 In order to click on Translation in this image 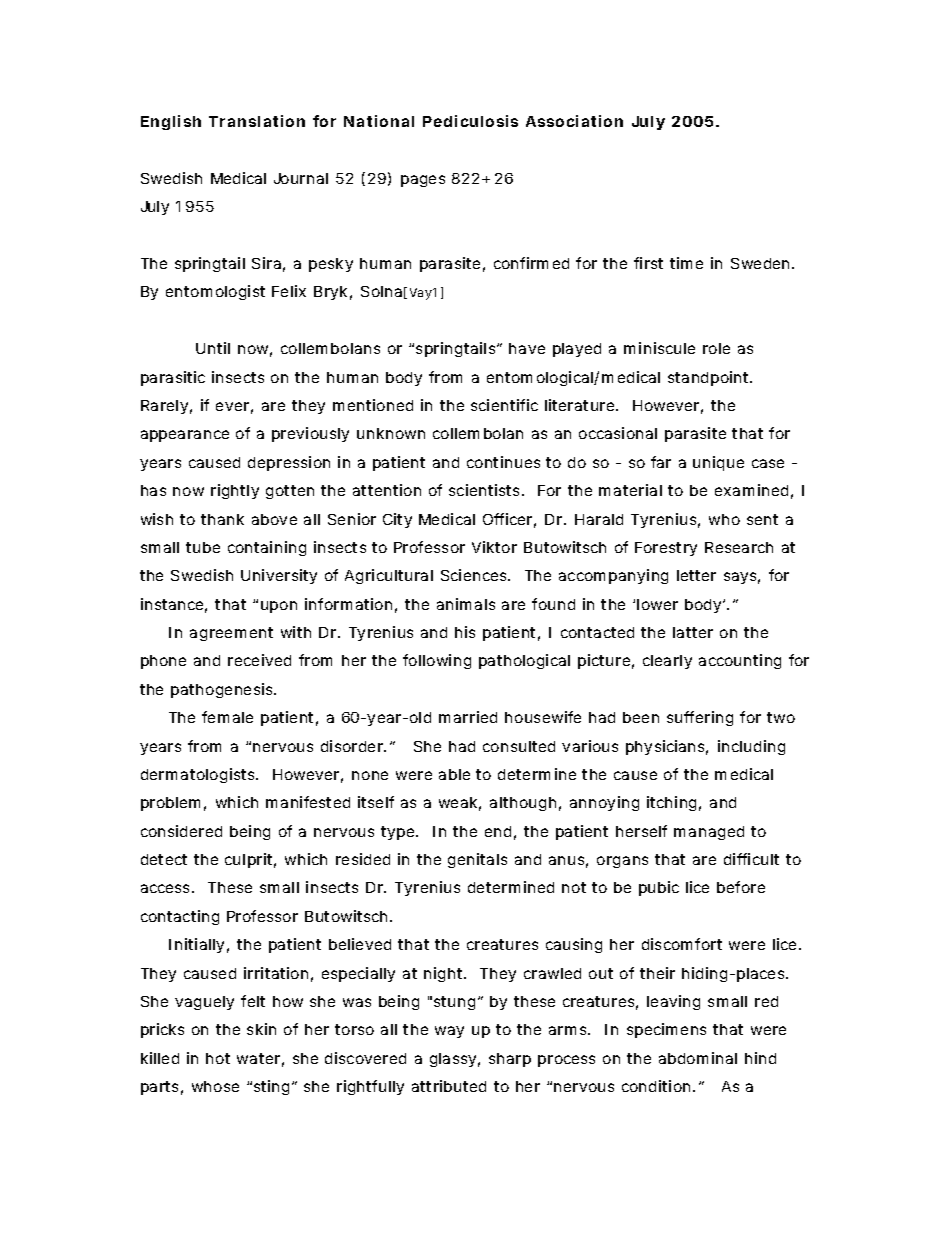, I will do `click(257, 121)`.
